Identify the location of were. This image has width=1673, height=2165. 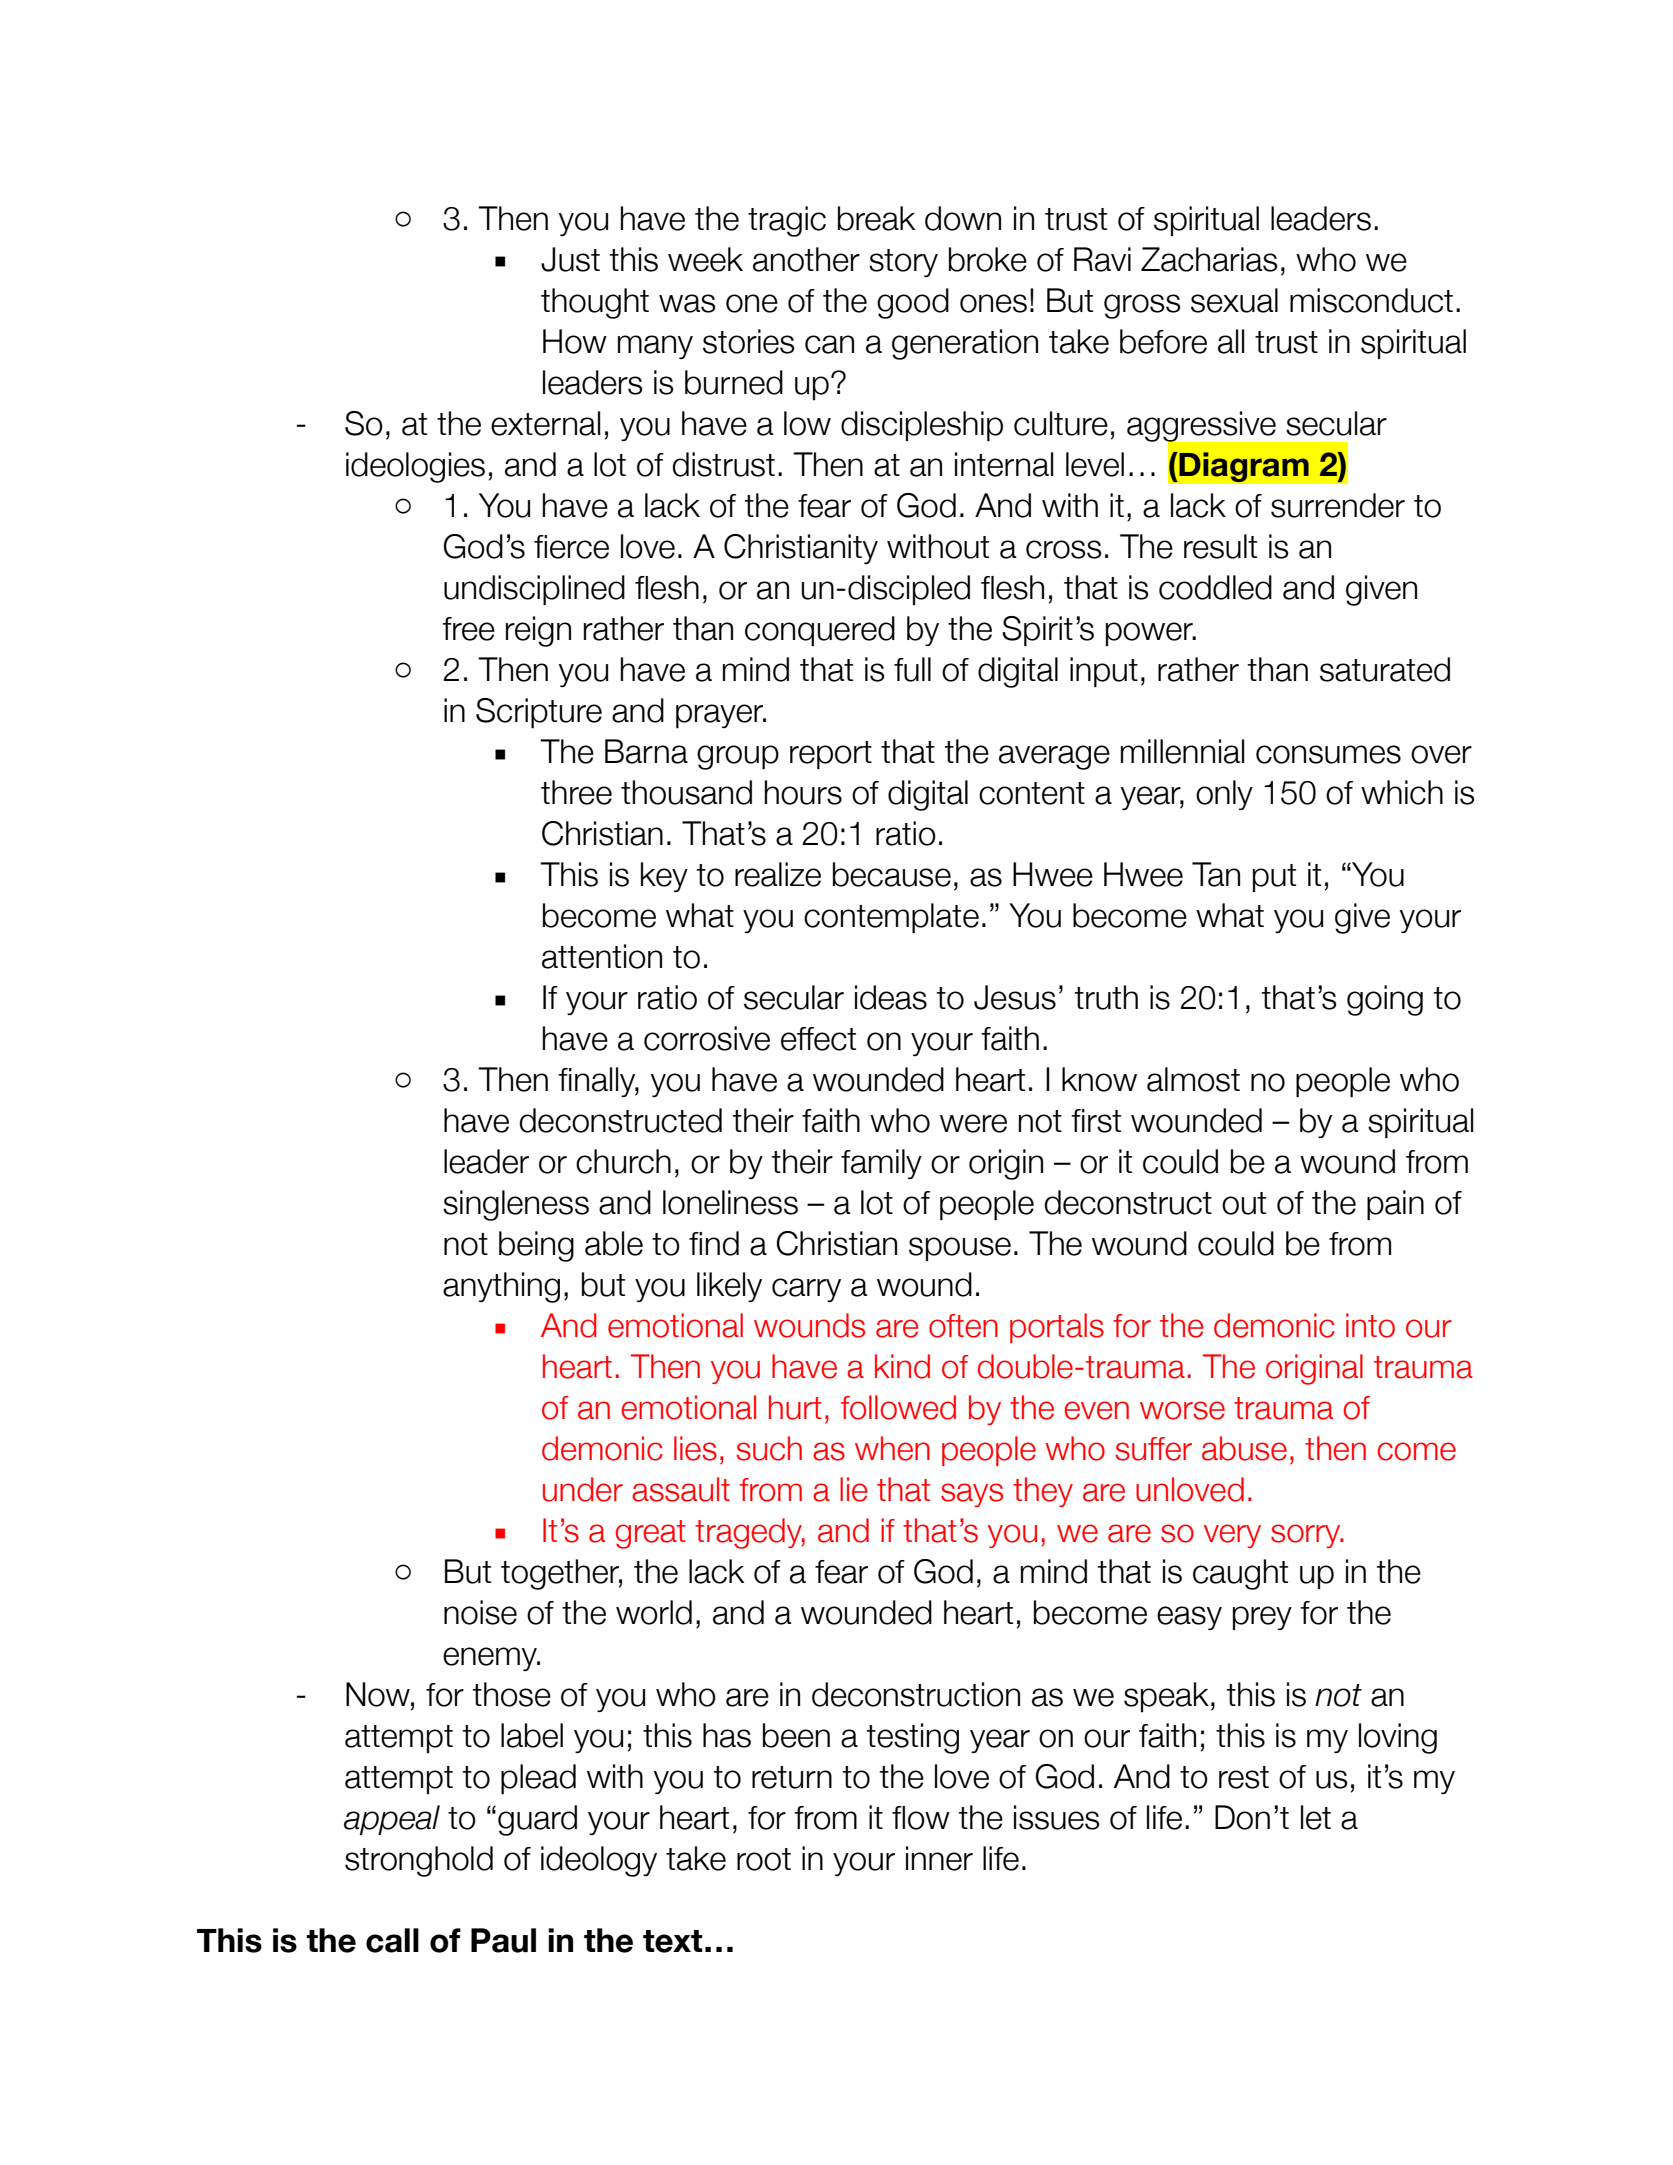
(973, 1123).
